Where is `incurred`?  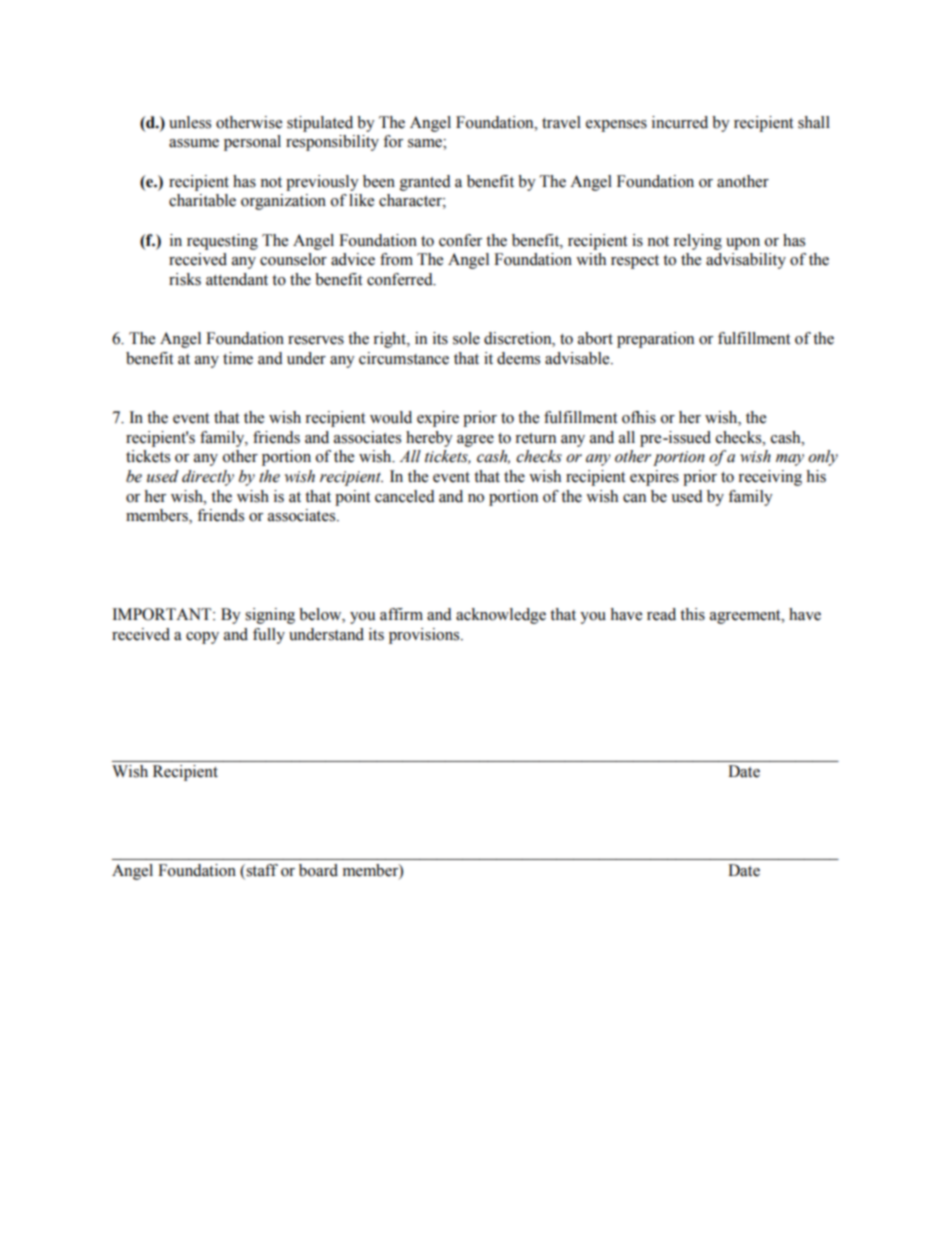 incurred is located at coordinates (680, 122).
